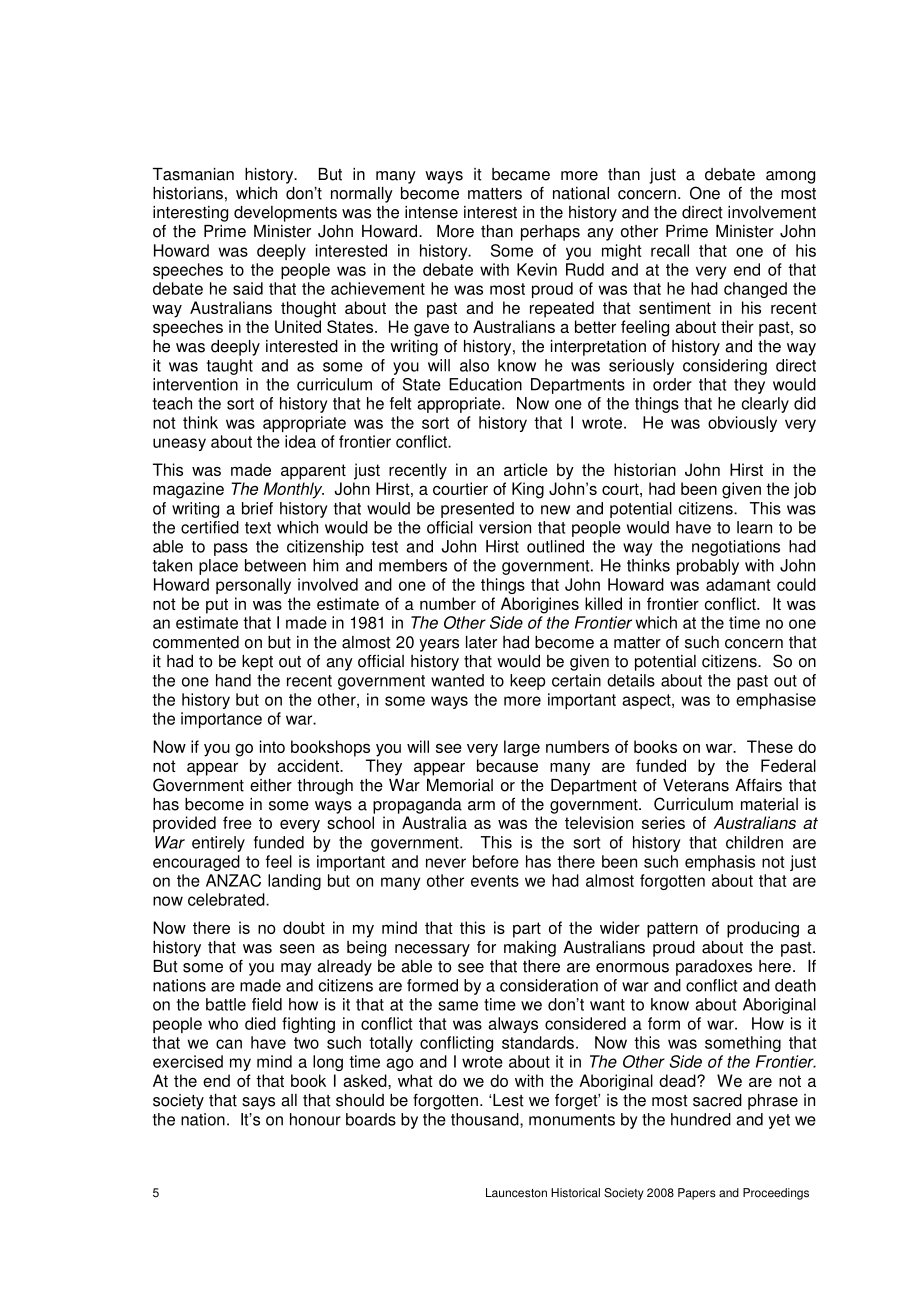 The width and height of the screenshot is (924, 1308). What do you see at coordinates (516, 1193) in the screenshot?
I see `Launceston` at bounding box center [516, 1193].
